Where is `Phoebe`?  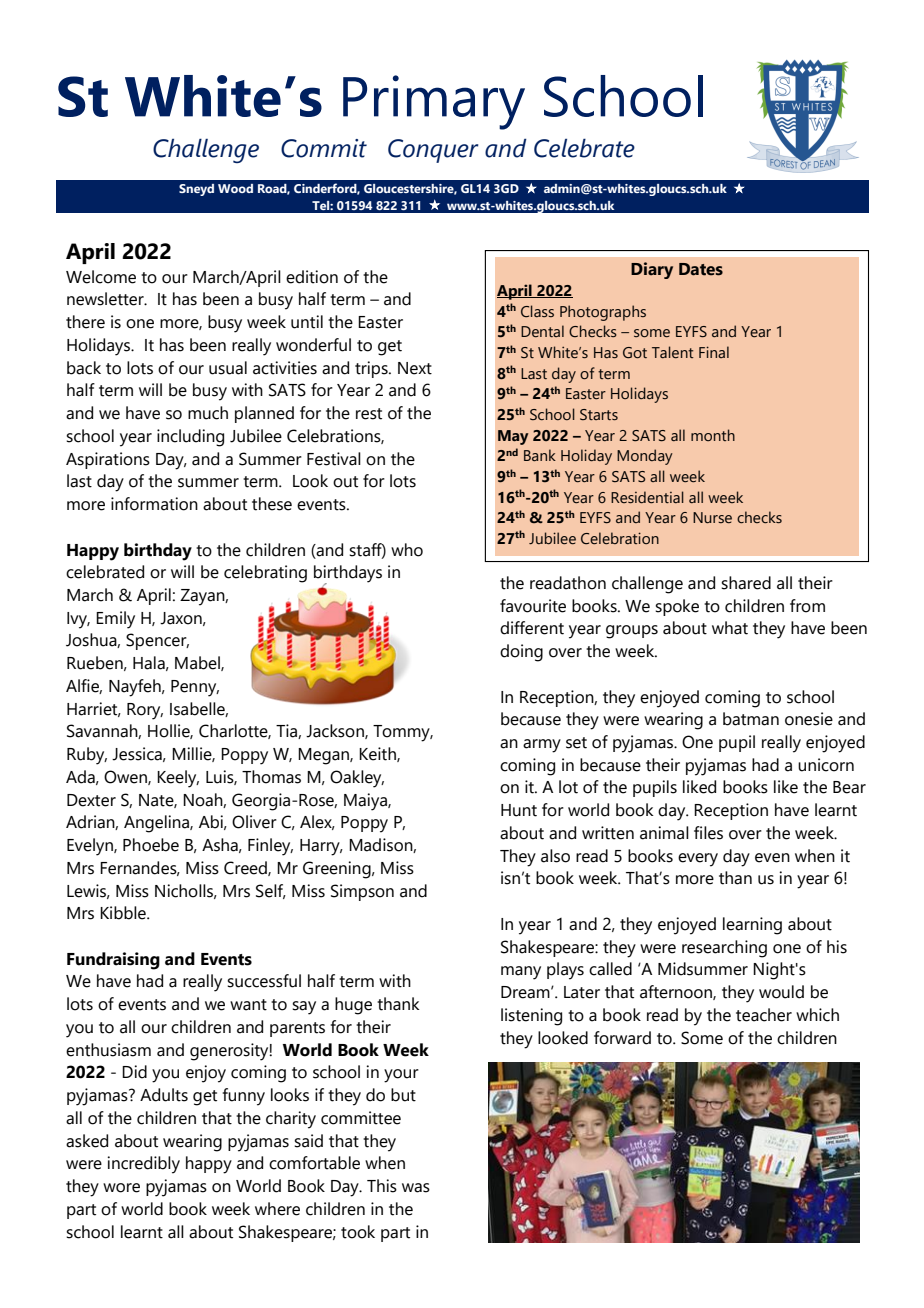
Phoebe is located at coordinates (151, 845).
